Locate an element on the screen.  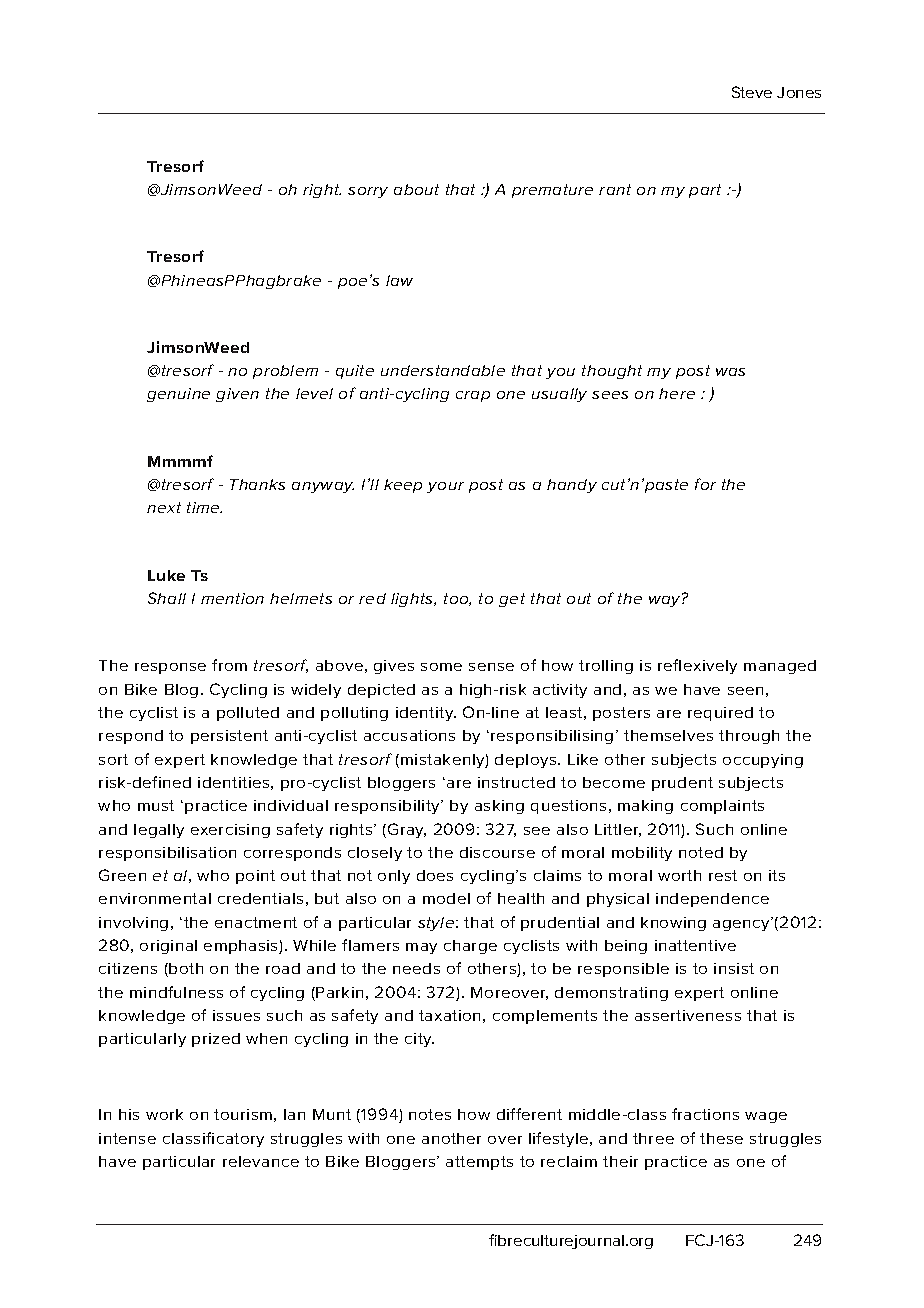
Steve is located at coordinates (752, 92).
